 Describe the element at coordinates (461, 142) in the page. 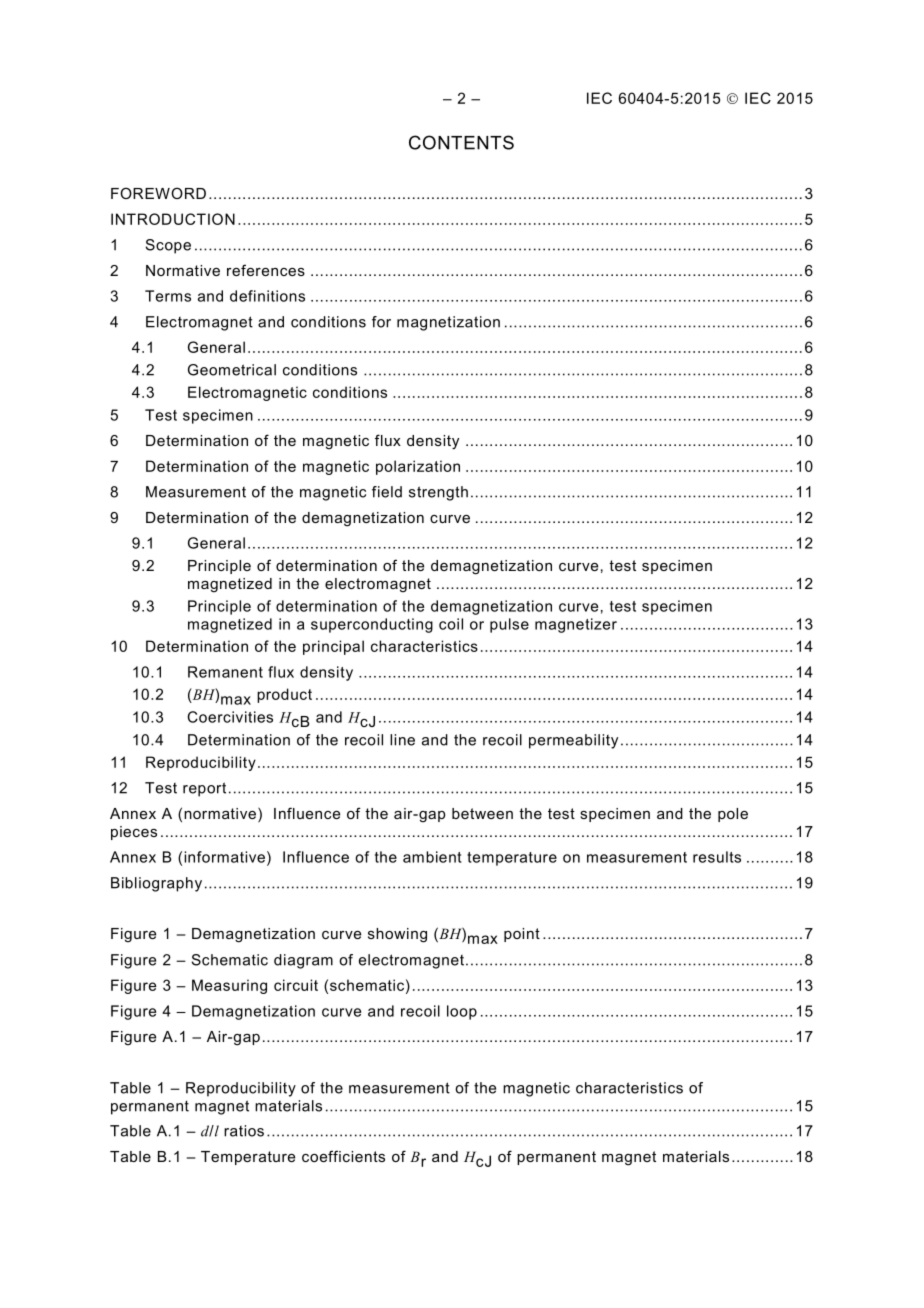

I see `CONTENTS` at that location.
